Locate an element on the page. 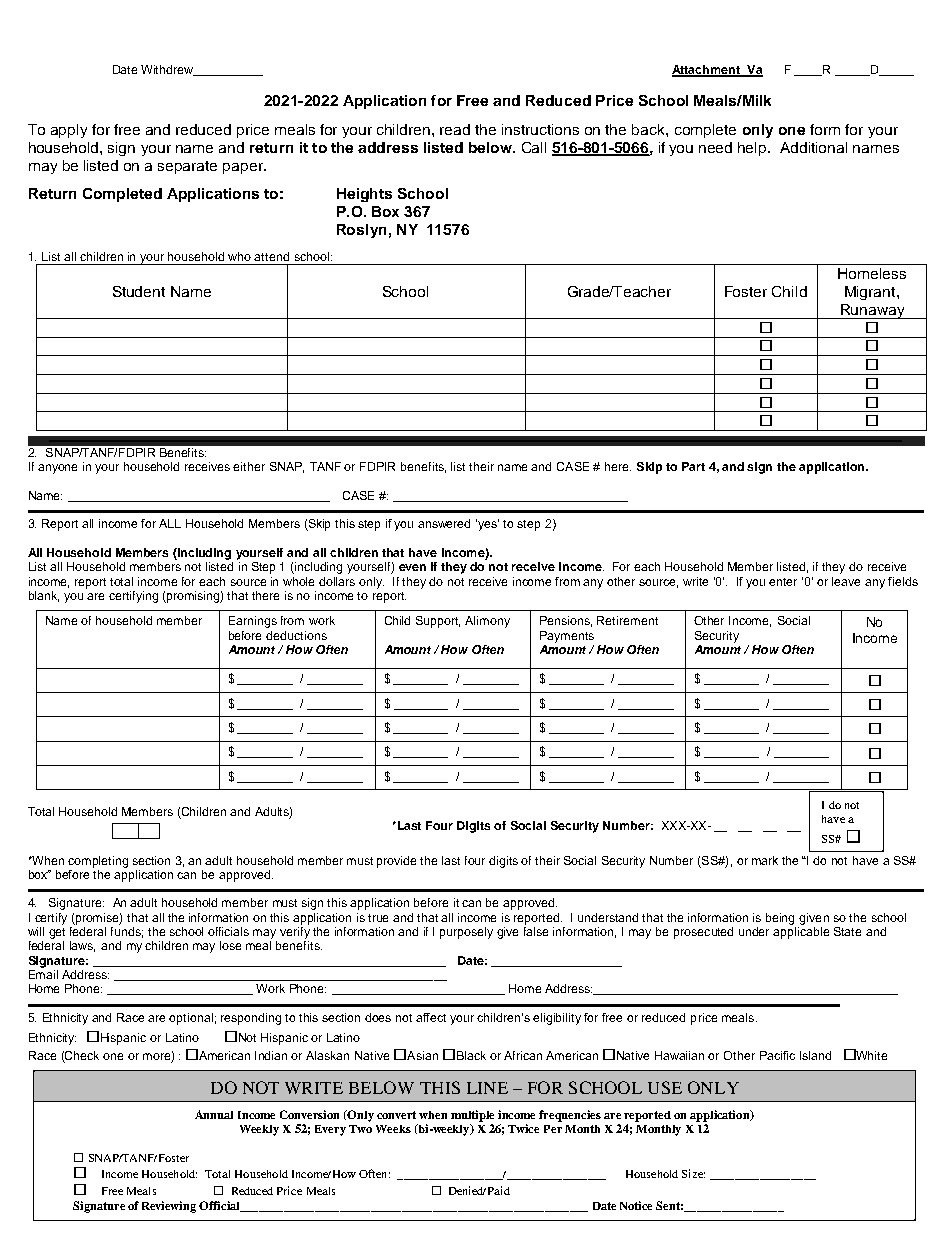  read is located at coordinates (455, 129).
